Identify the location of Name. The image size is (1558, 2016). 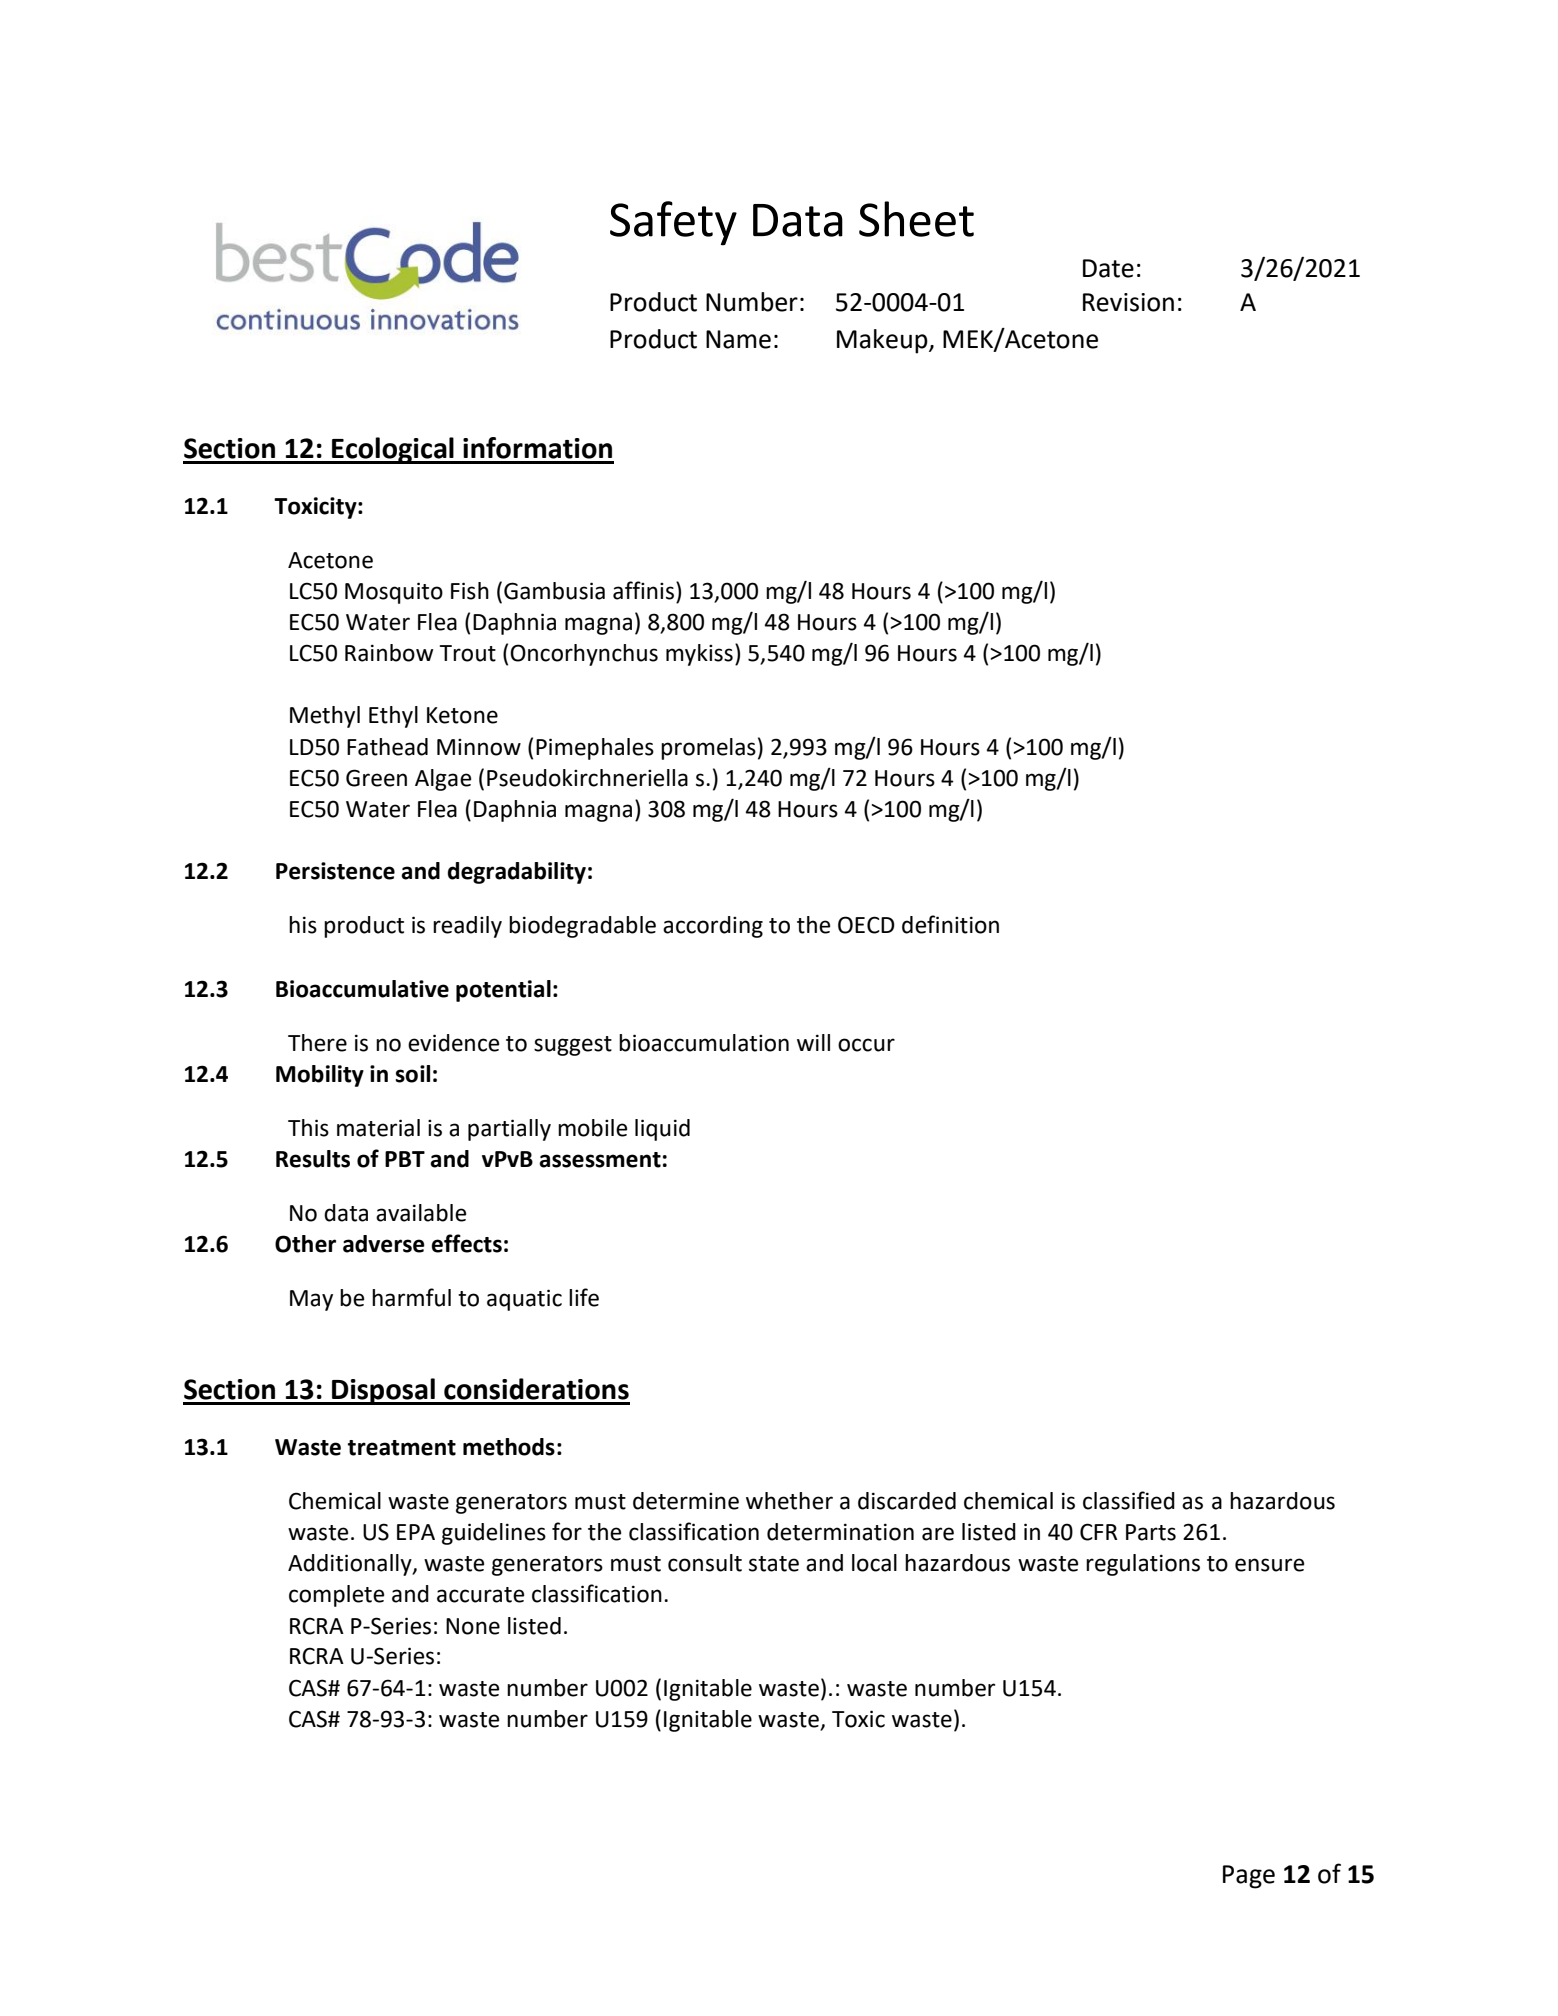
(738, 339).
